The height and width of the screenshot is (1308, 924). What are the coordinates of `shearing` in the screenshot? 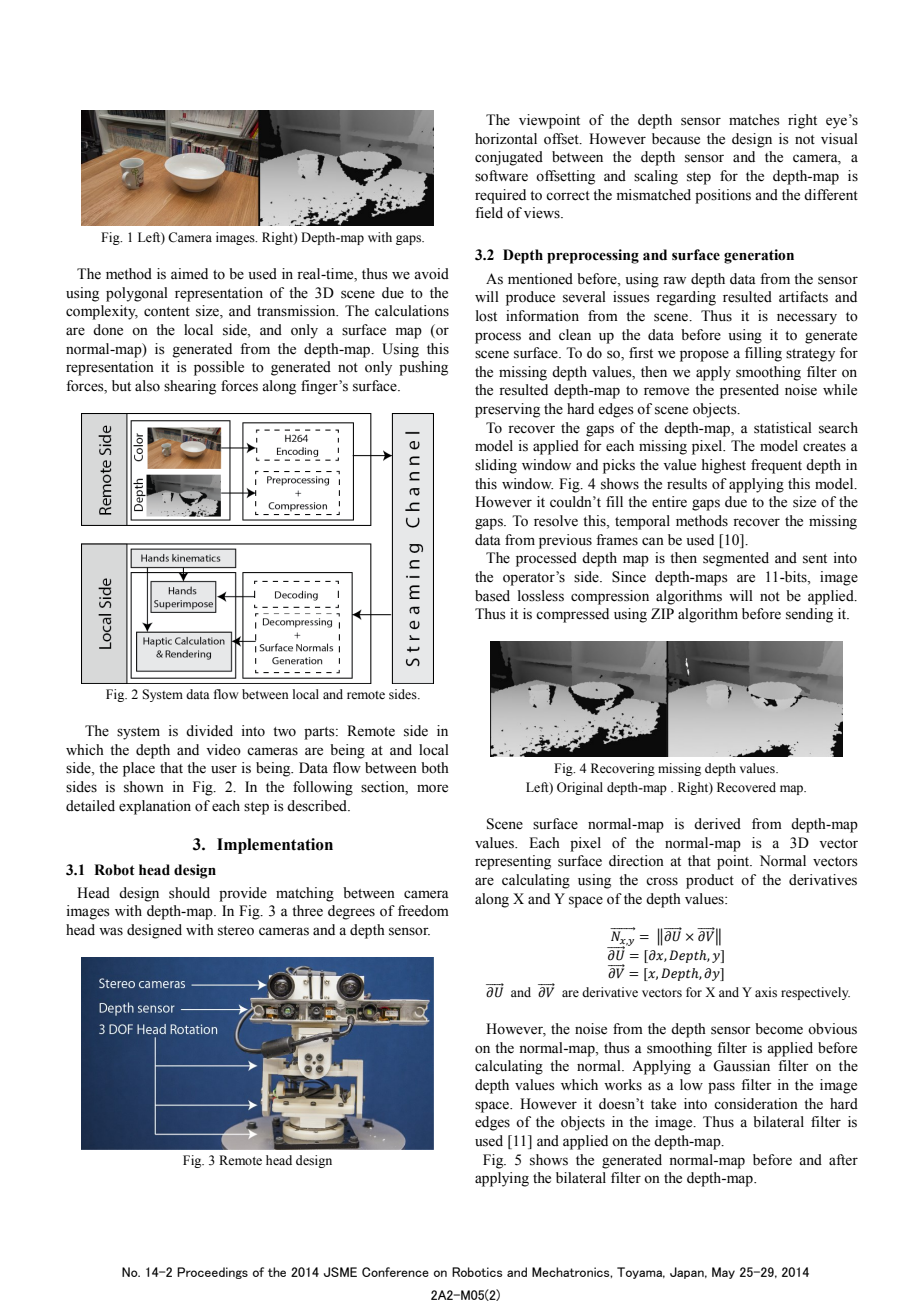 It's located at (190, 387).
